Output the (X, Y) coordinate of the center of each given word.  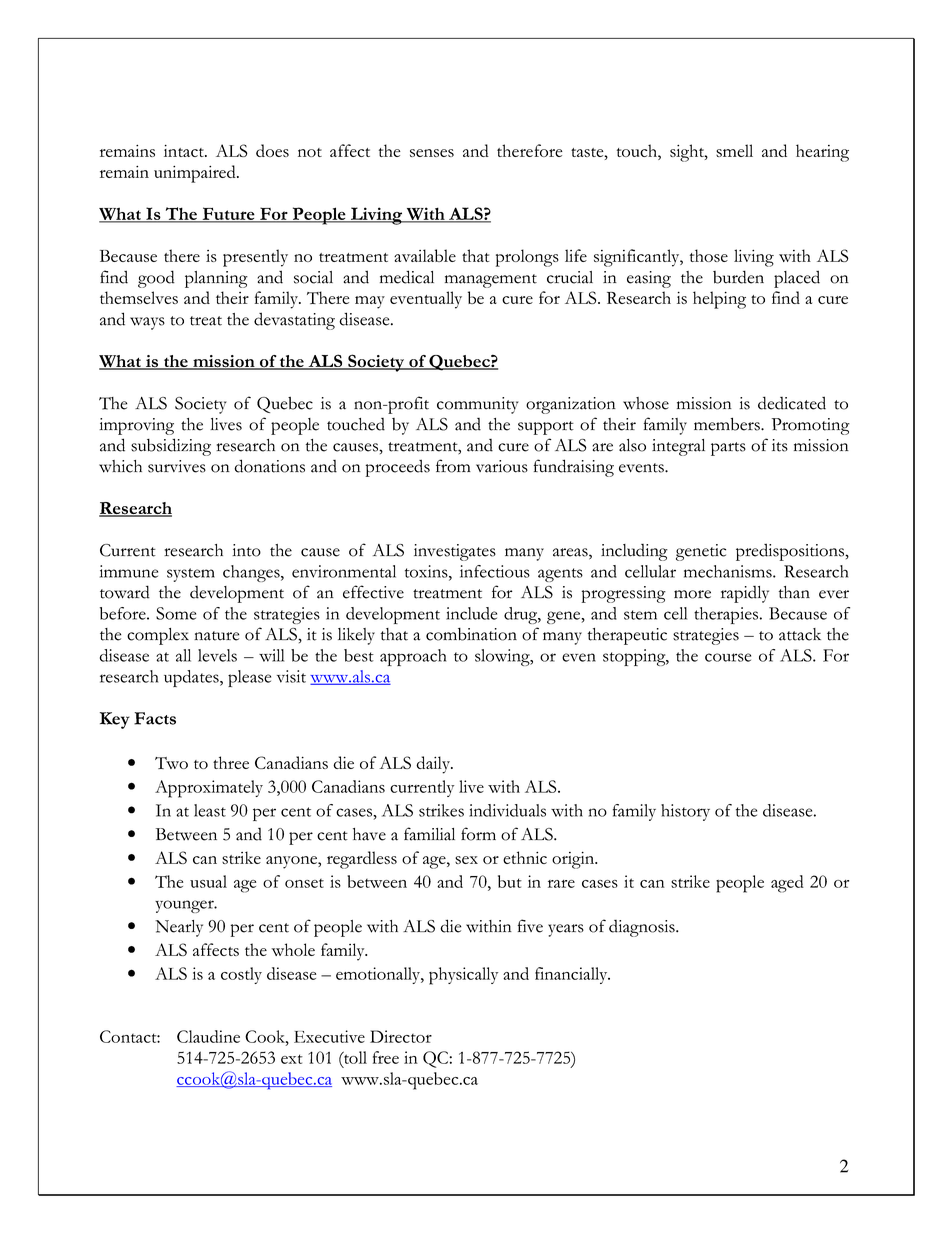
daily (434, 765)
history (685, 812)
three (231, 762)
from (453, 466)
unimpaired (196, 174)
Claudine (208, 1036)
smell (734, 150)
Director (401, 1036)
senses (432, 153)
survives (177, 466)
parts (728, 449)
